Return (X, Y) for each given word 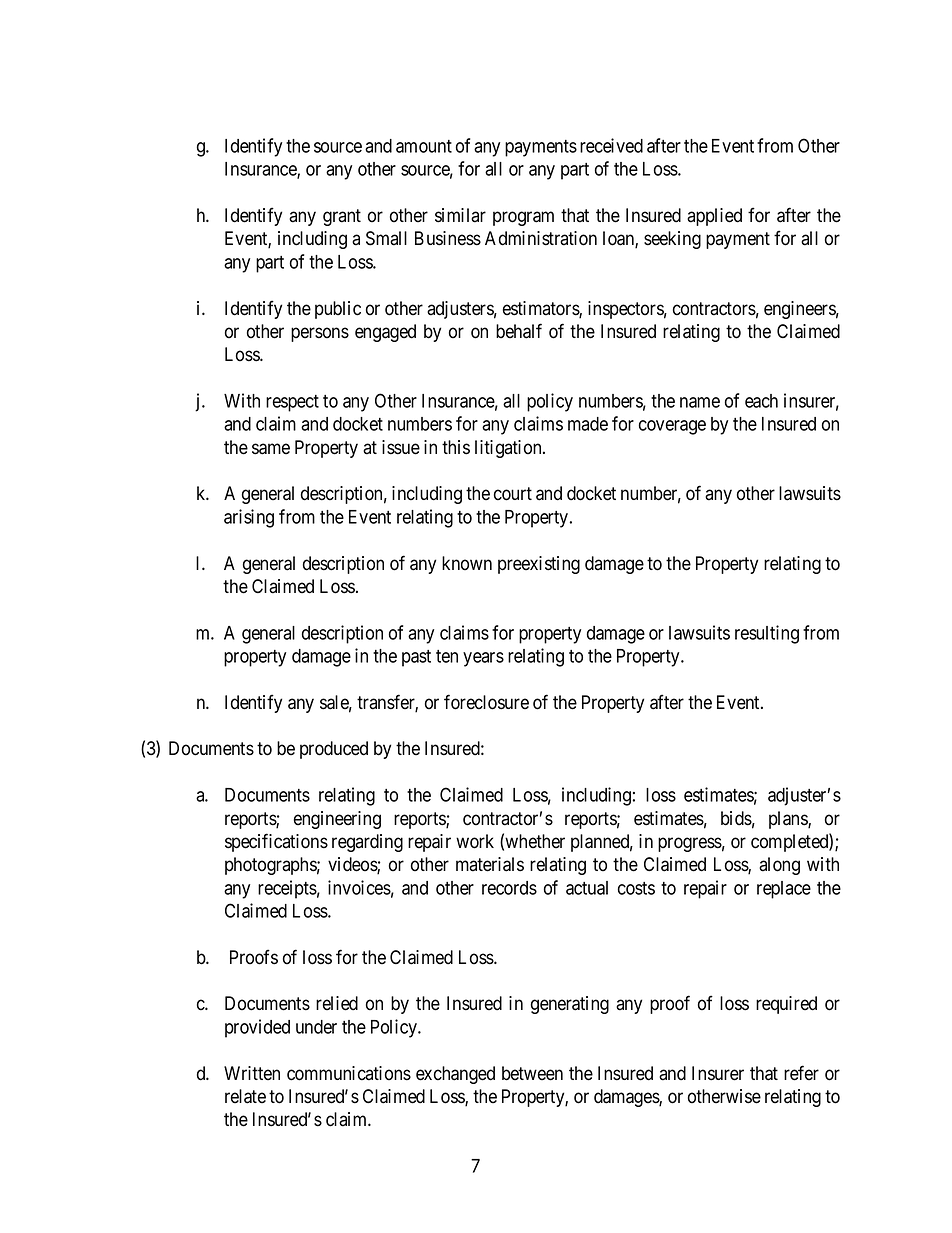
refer (801, 1073)
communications (349, 1073)
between (532, 1073)
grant (342, 217)
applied (714, 217)
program (523, 218)
